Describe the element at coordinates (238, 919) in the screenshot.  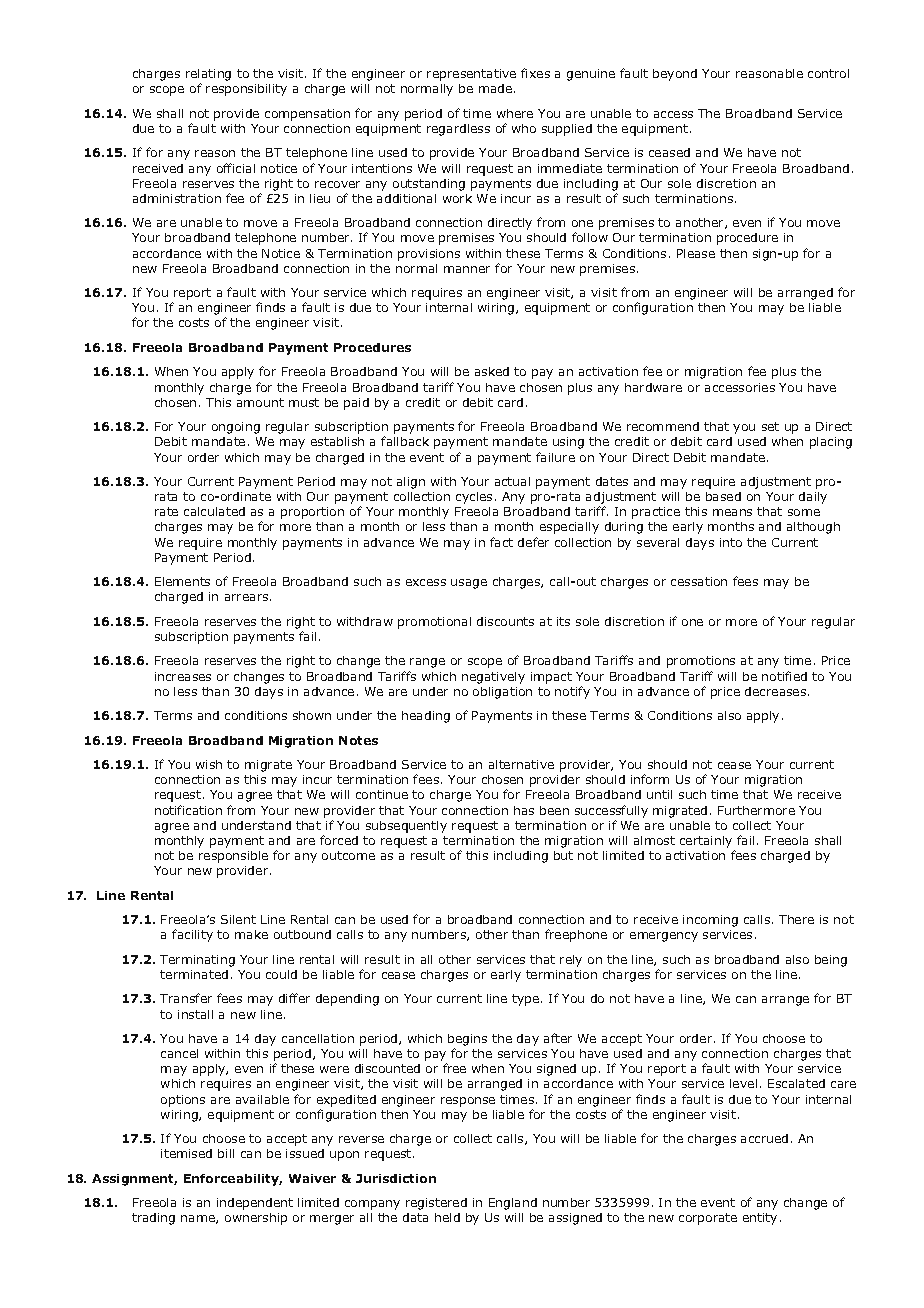
I see `Silent` at that location.
